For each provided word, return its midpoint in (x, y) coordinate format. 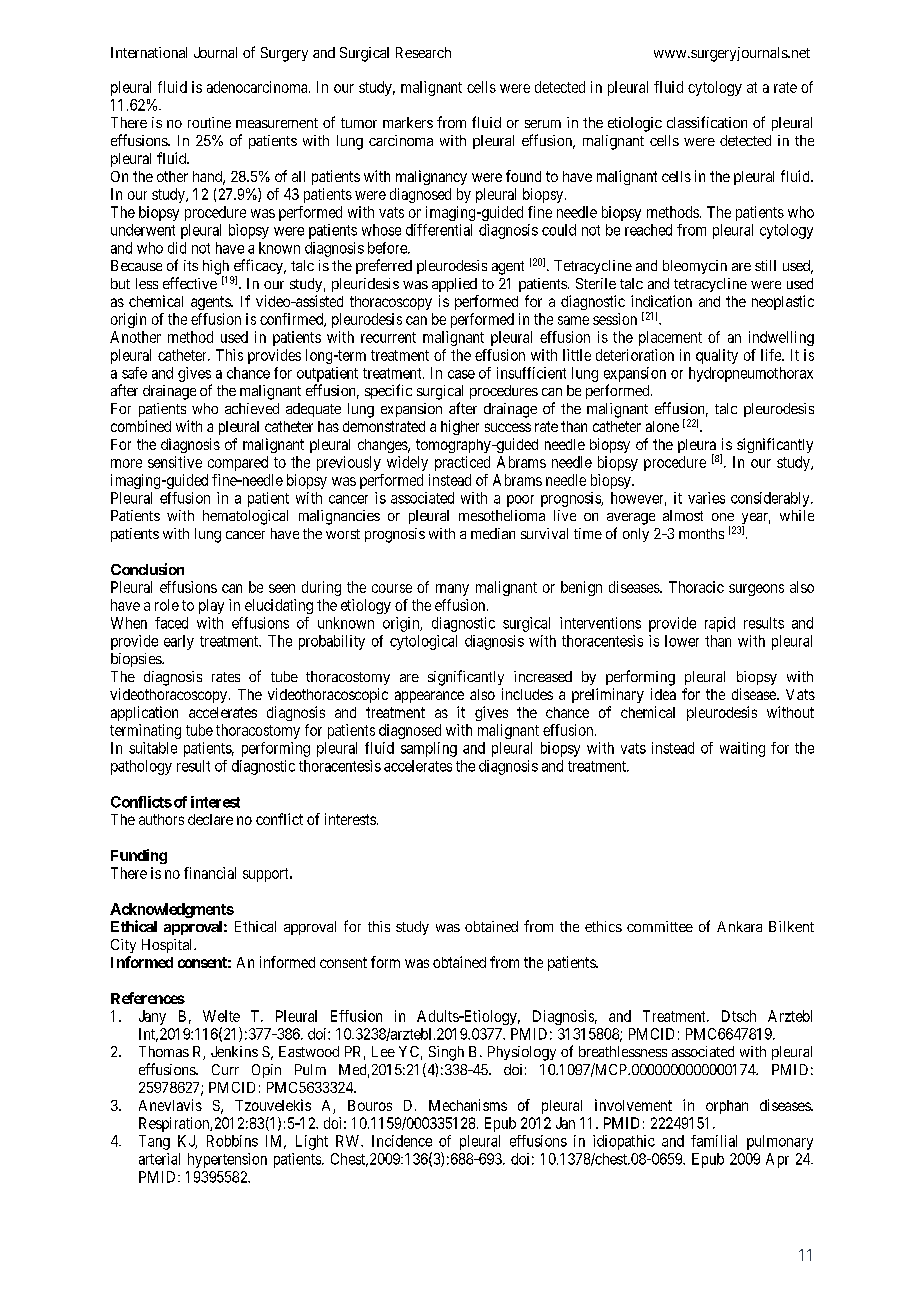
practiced (462, 463)
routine (209, 122)
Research (423, 52)
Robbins (232, 1141)
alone (662, 426)
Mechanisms (468, 1105)
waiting (742, 749)
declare (210, 819)
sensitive (175, 462)
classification (707, 122)
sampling (429, 749)
